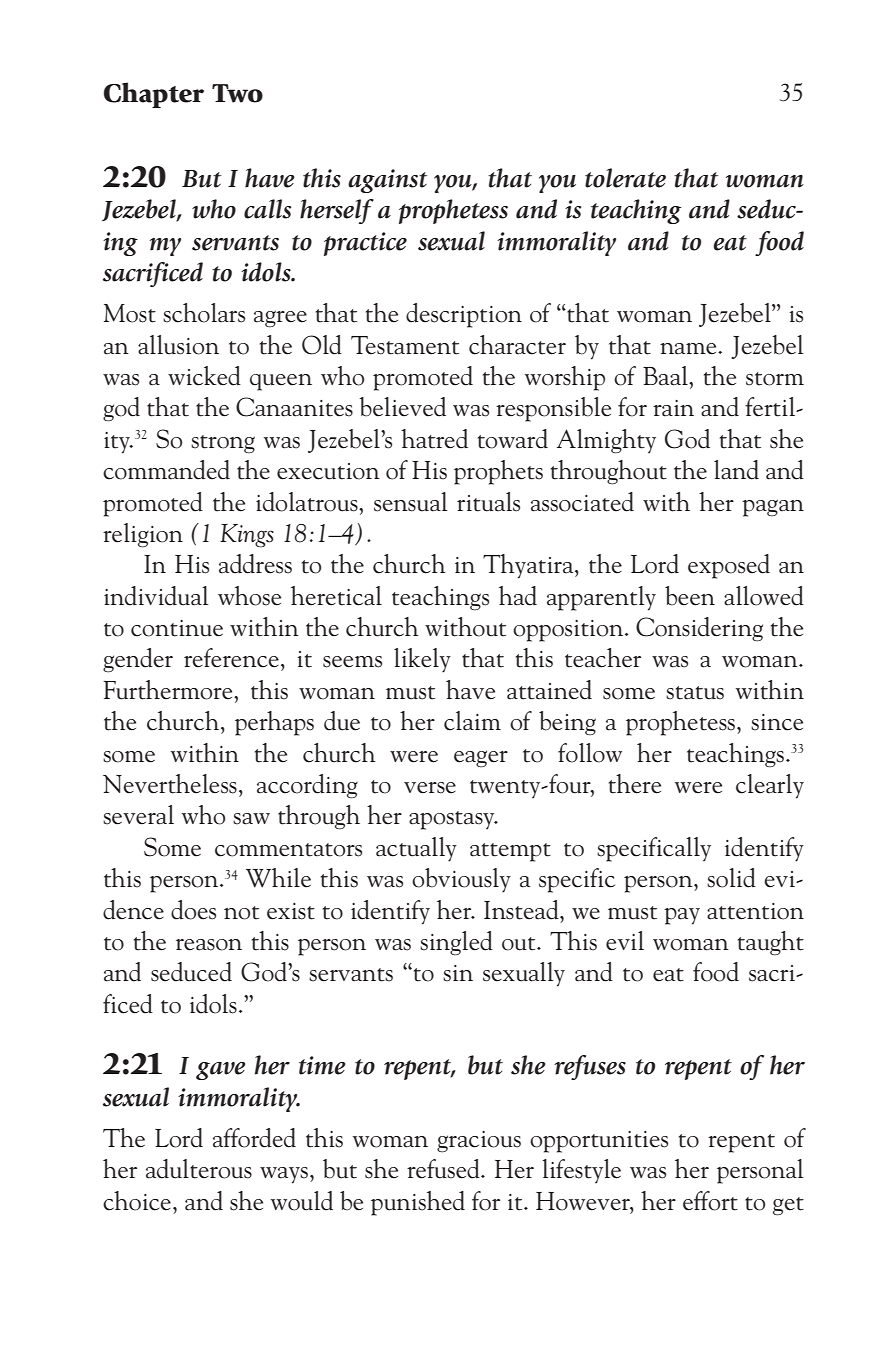 Image resolution: width=887 pixels, height=1372 pixels. Describe the element at coordinates (682, 916) in the screenshot. I see `pay` at that location.
